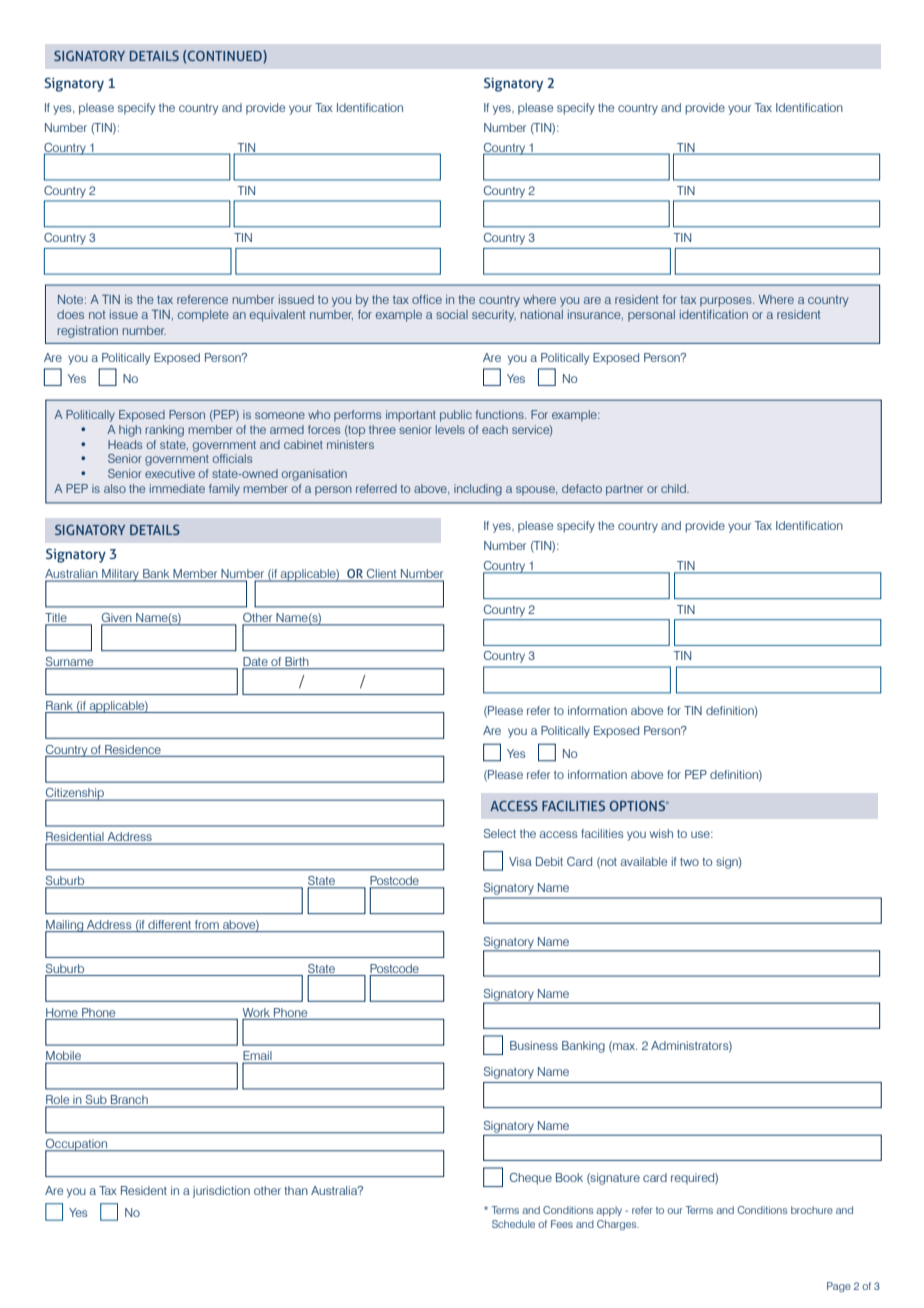 Image resolution: width=924 pixels, height=1308 pixels. Describe the element at coordinates (427, 299) in the page. I see `office` at that location.
